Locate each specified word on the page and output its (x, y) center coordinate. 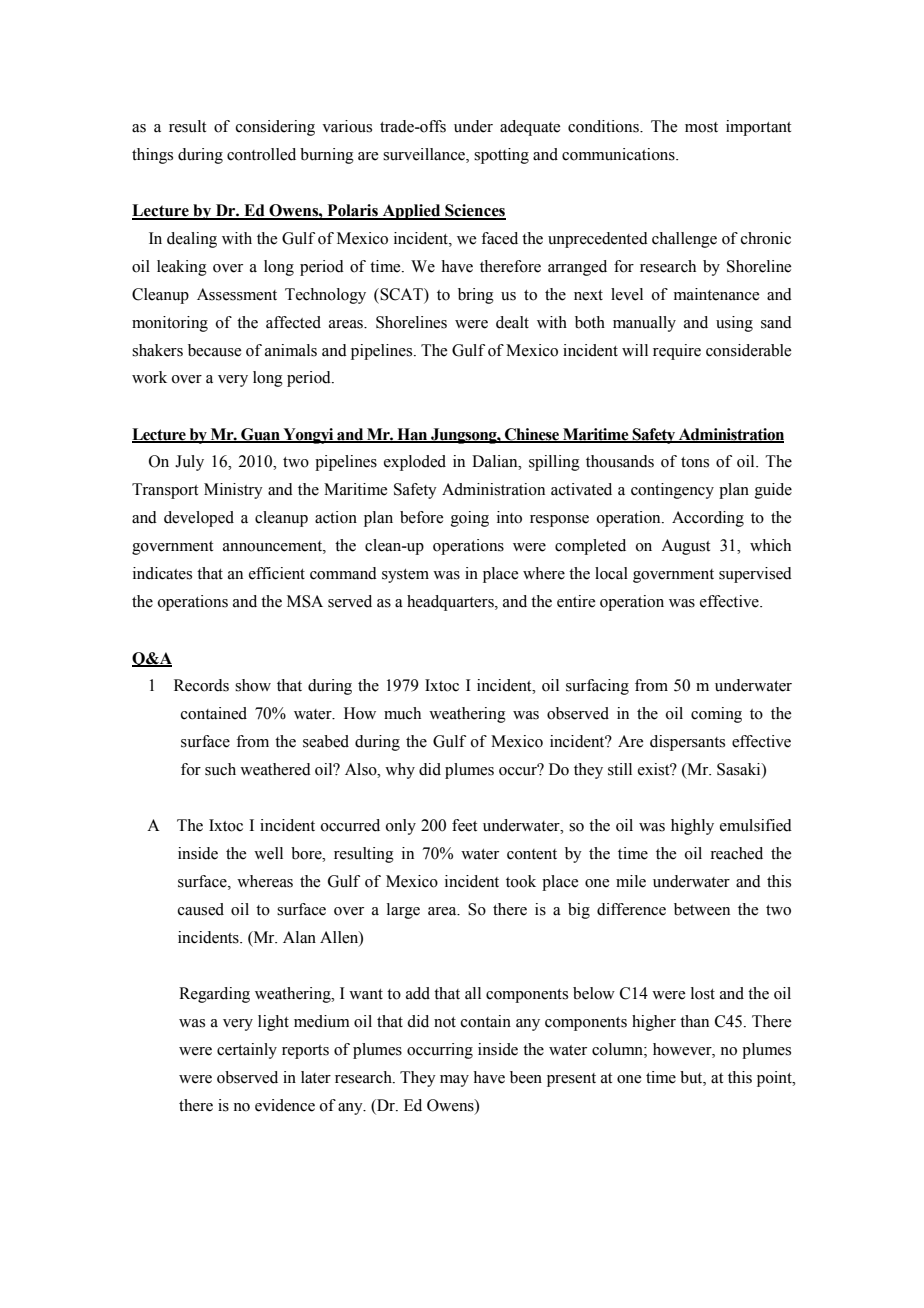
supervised (755, 575)
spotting (501, 156)
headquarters (451, 603)
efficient (277, 573)
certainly (247, 1051)
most (701, 127)
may (454, 1081)
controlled (261, 154)
